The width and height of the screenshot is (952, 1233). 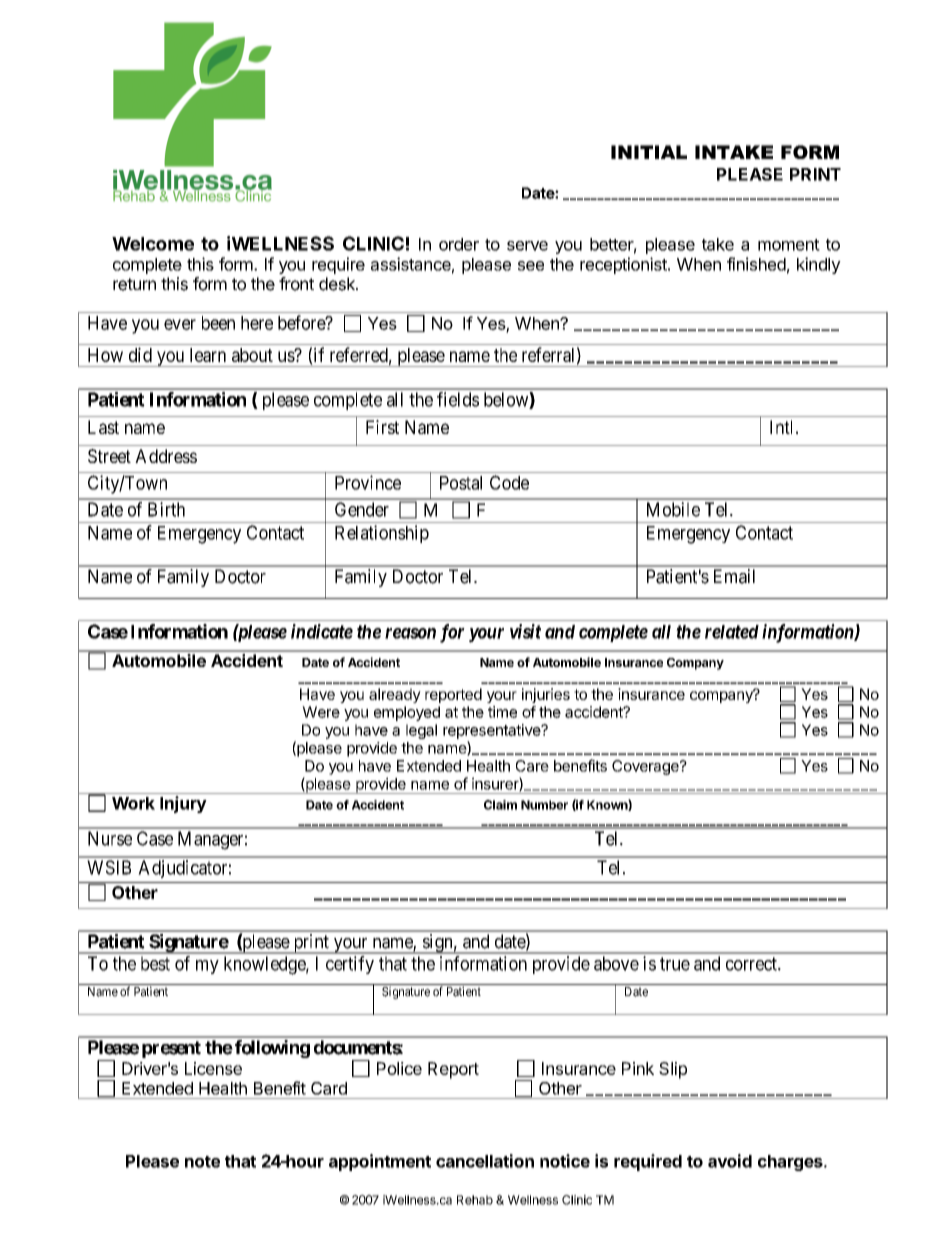 What do you see at coordinates (202, 1162) in the screenshot?
I see `note` at bounding box center [202, 1162].
